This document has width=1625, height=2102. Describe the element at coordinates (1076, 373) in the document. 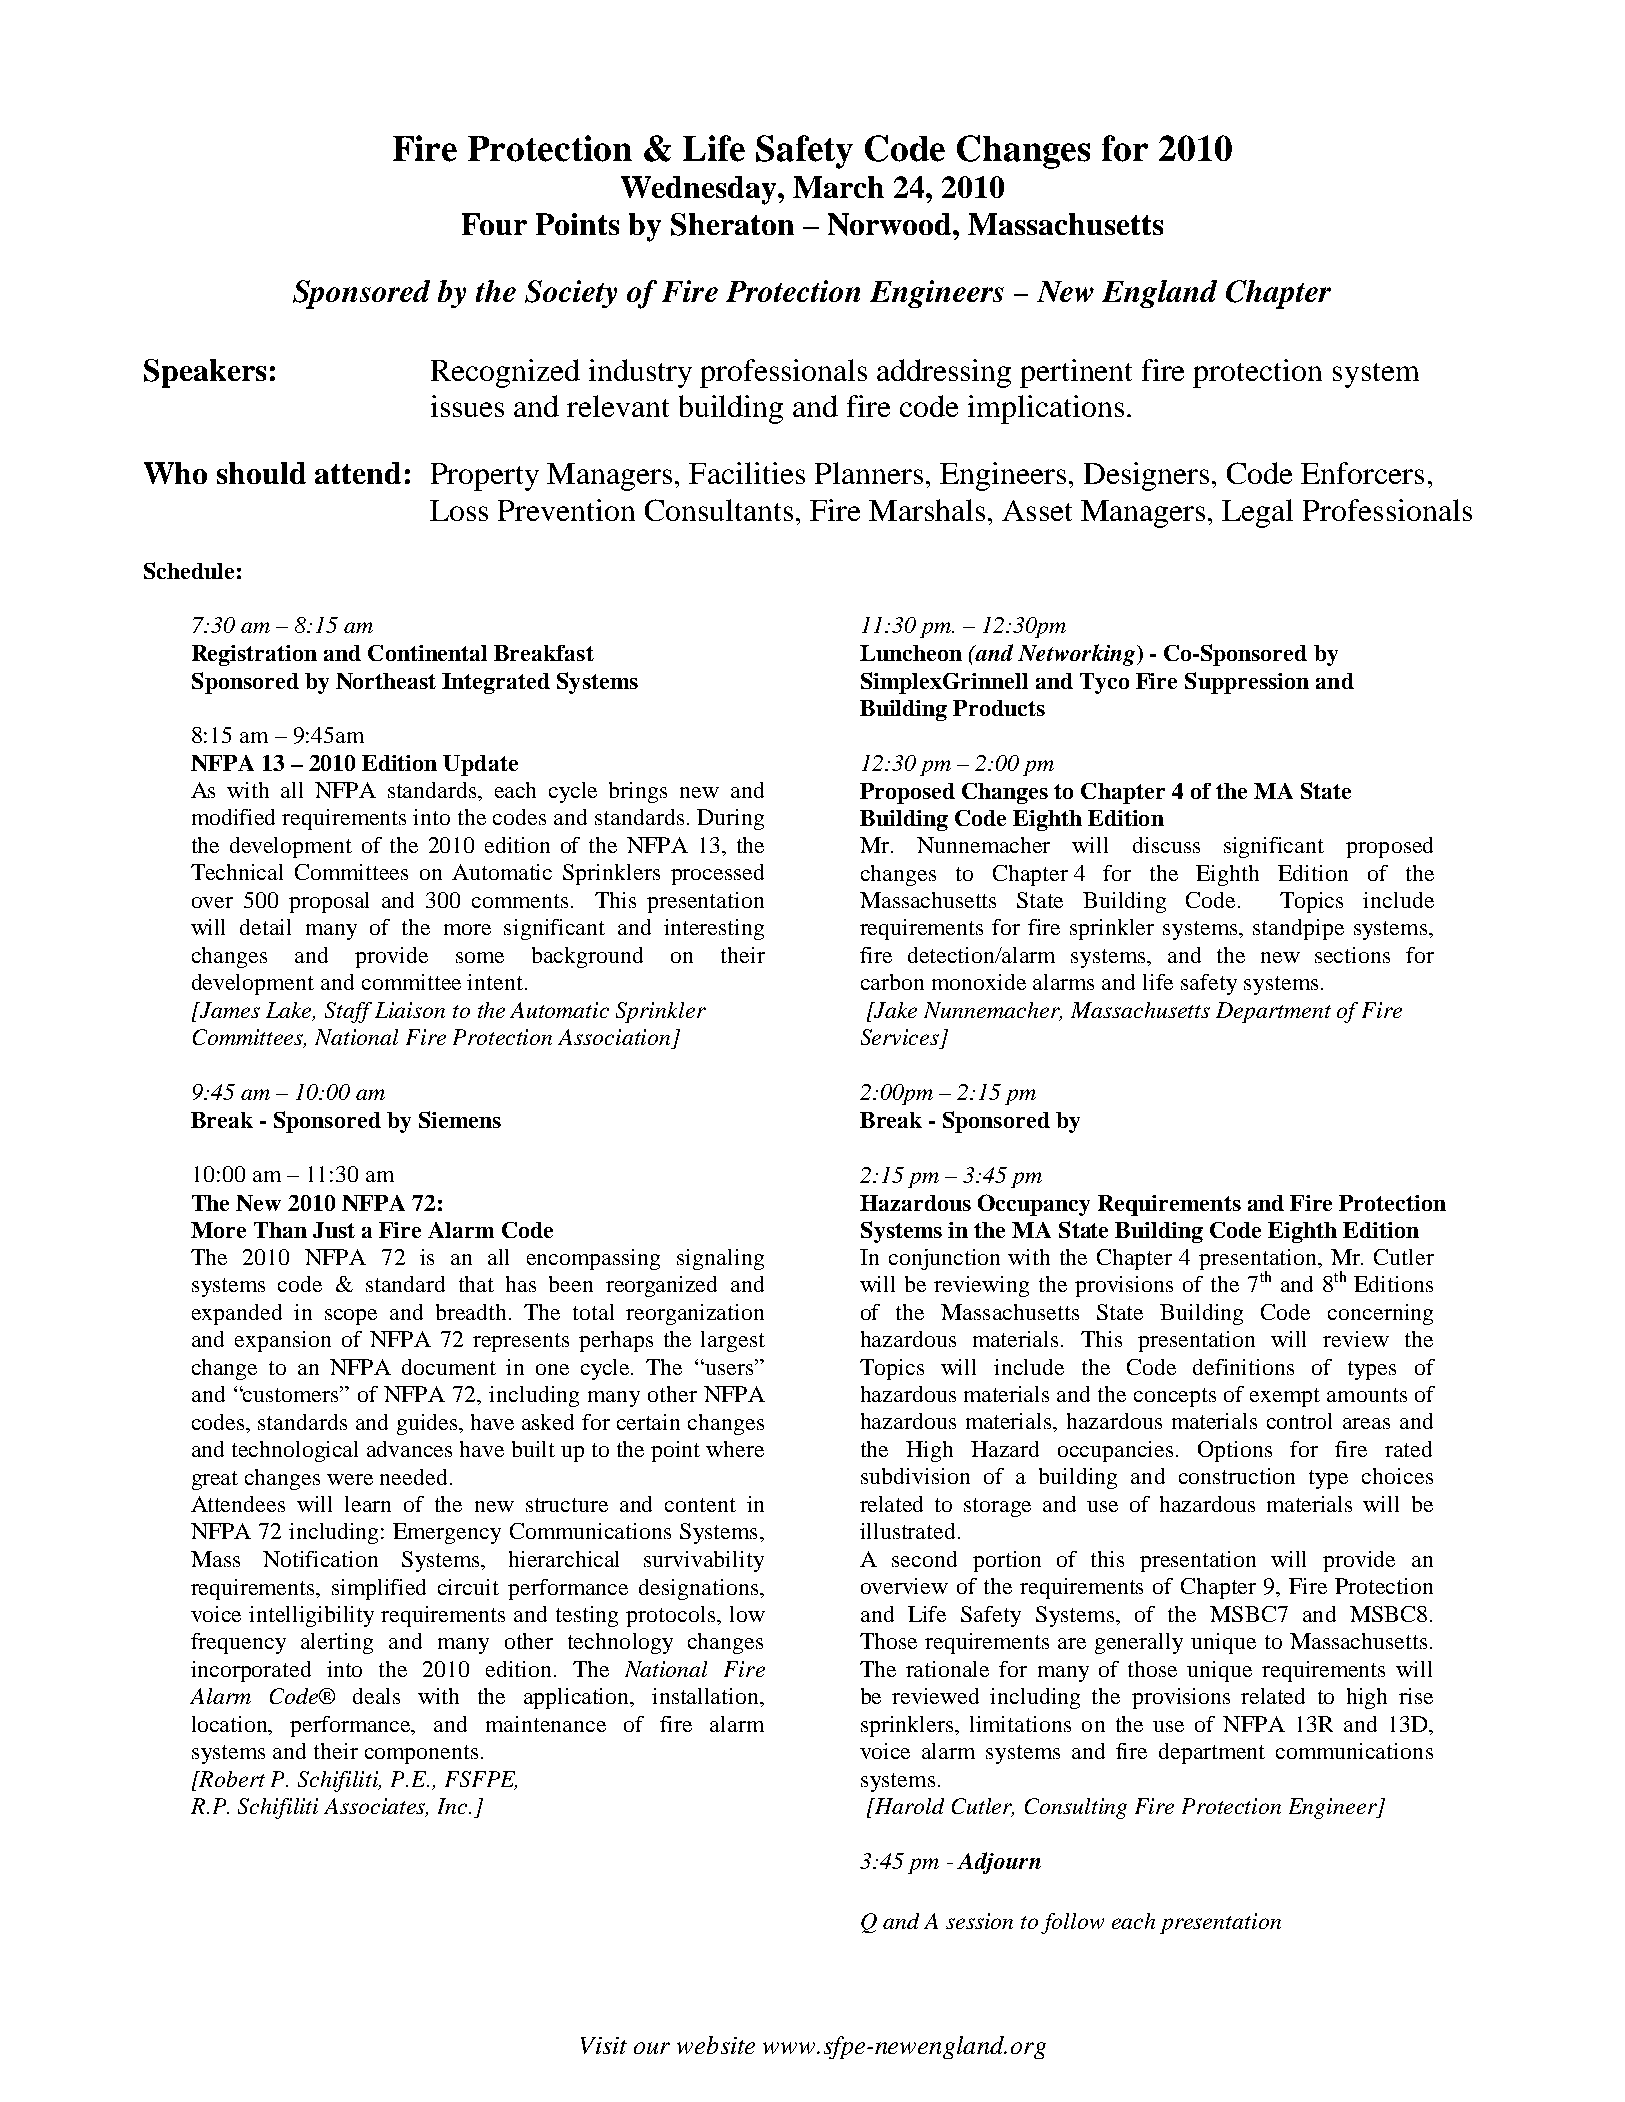

I see `pertinent` at that location.
